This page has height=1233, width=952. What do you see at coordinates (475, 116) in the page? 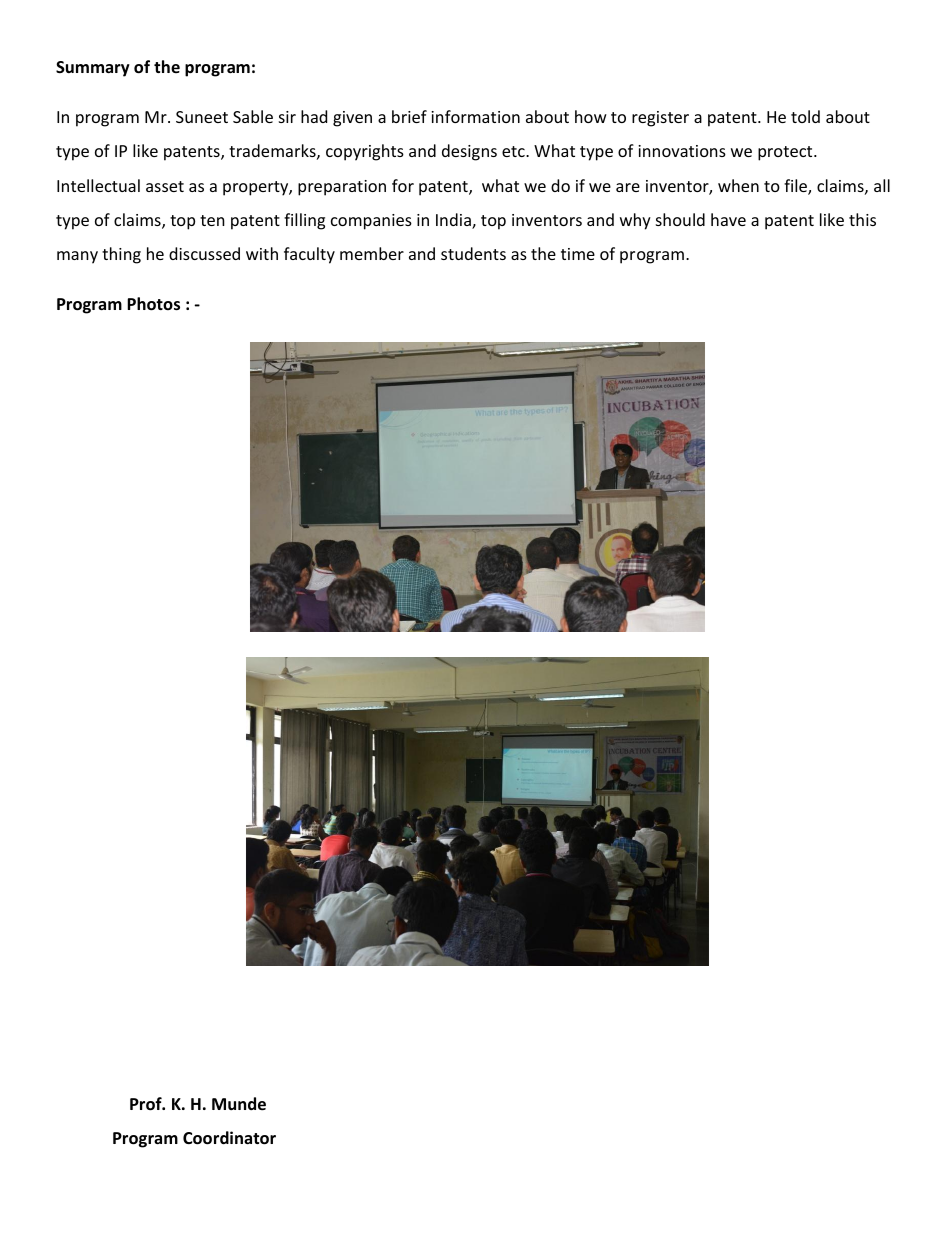
I see `information` at bounding box center [475, 116].
